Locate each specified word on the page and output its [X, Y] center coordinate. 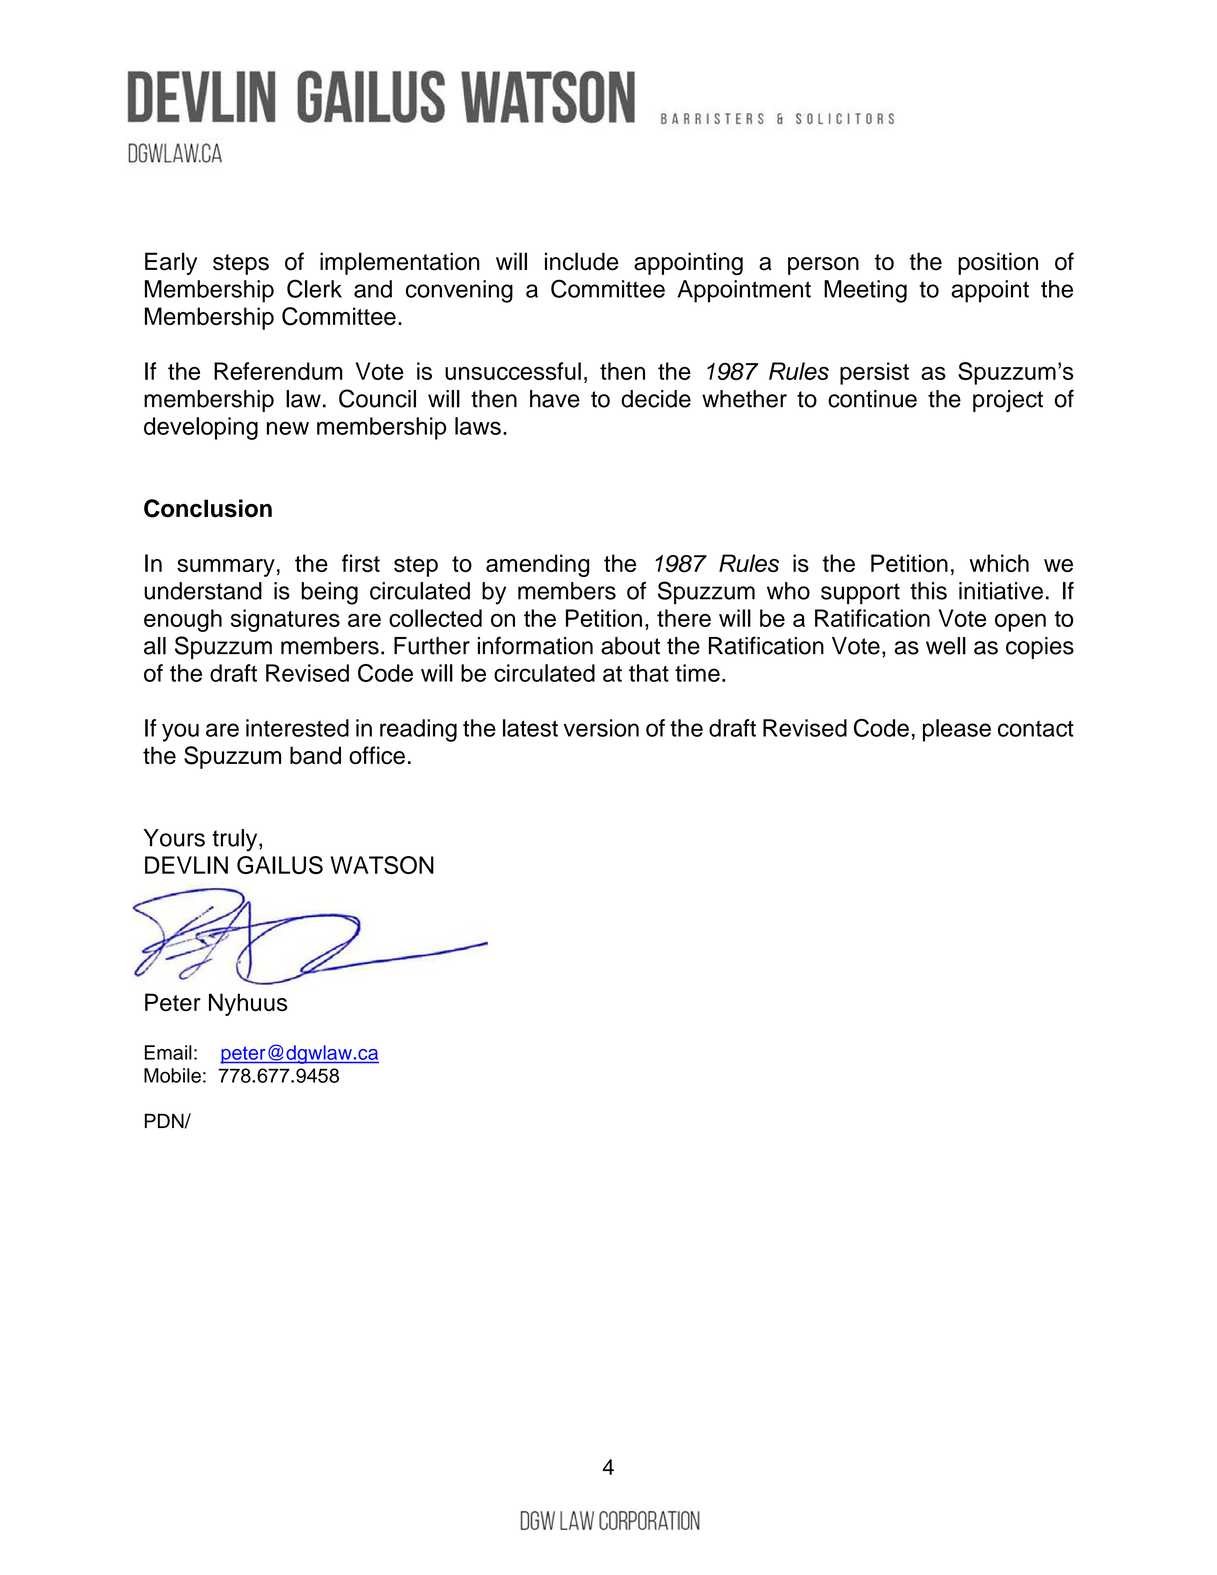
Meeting [865, 291]
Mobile [172, 1075]
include [582, 261]
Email [168, 1052]
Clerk [314, 288]
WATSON [382, 865]
